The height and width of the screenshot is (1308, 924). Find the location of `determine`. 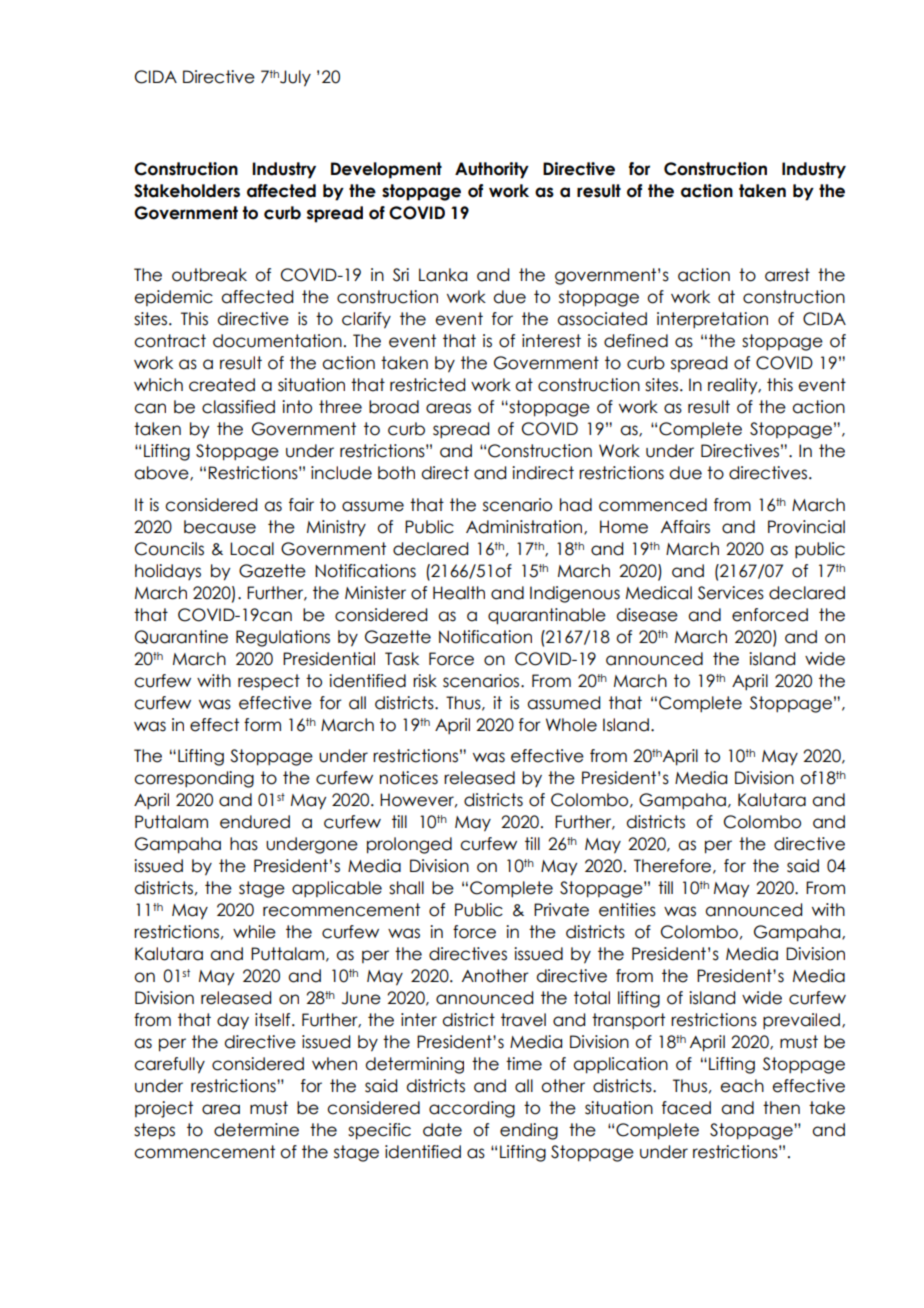

determine is located at coordinates (256, 1130).
